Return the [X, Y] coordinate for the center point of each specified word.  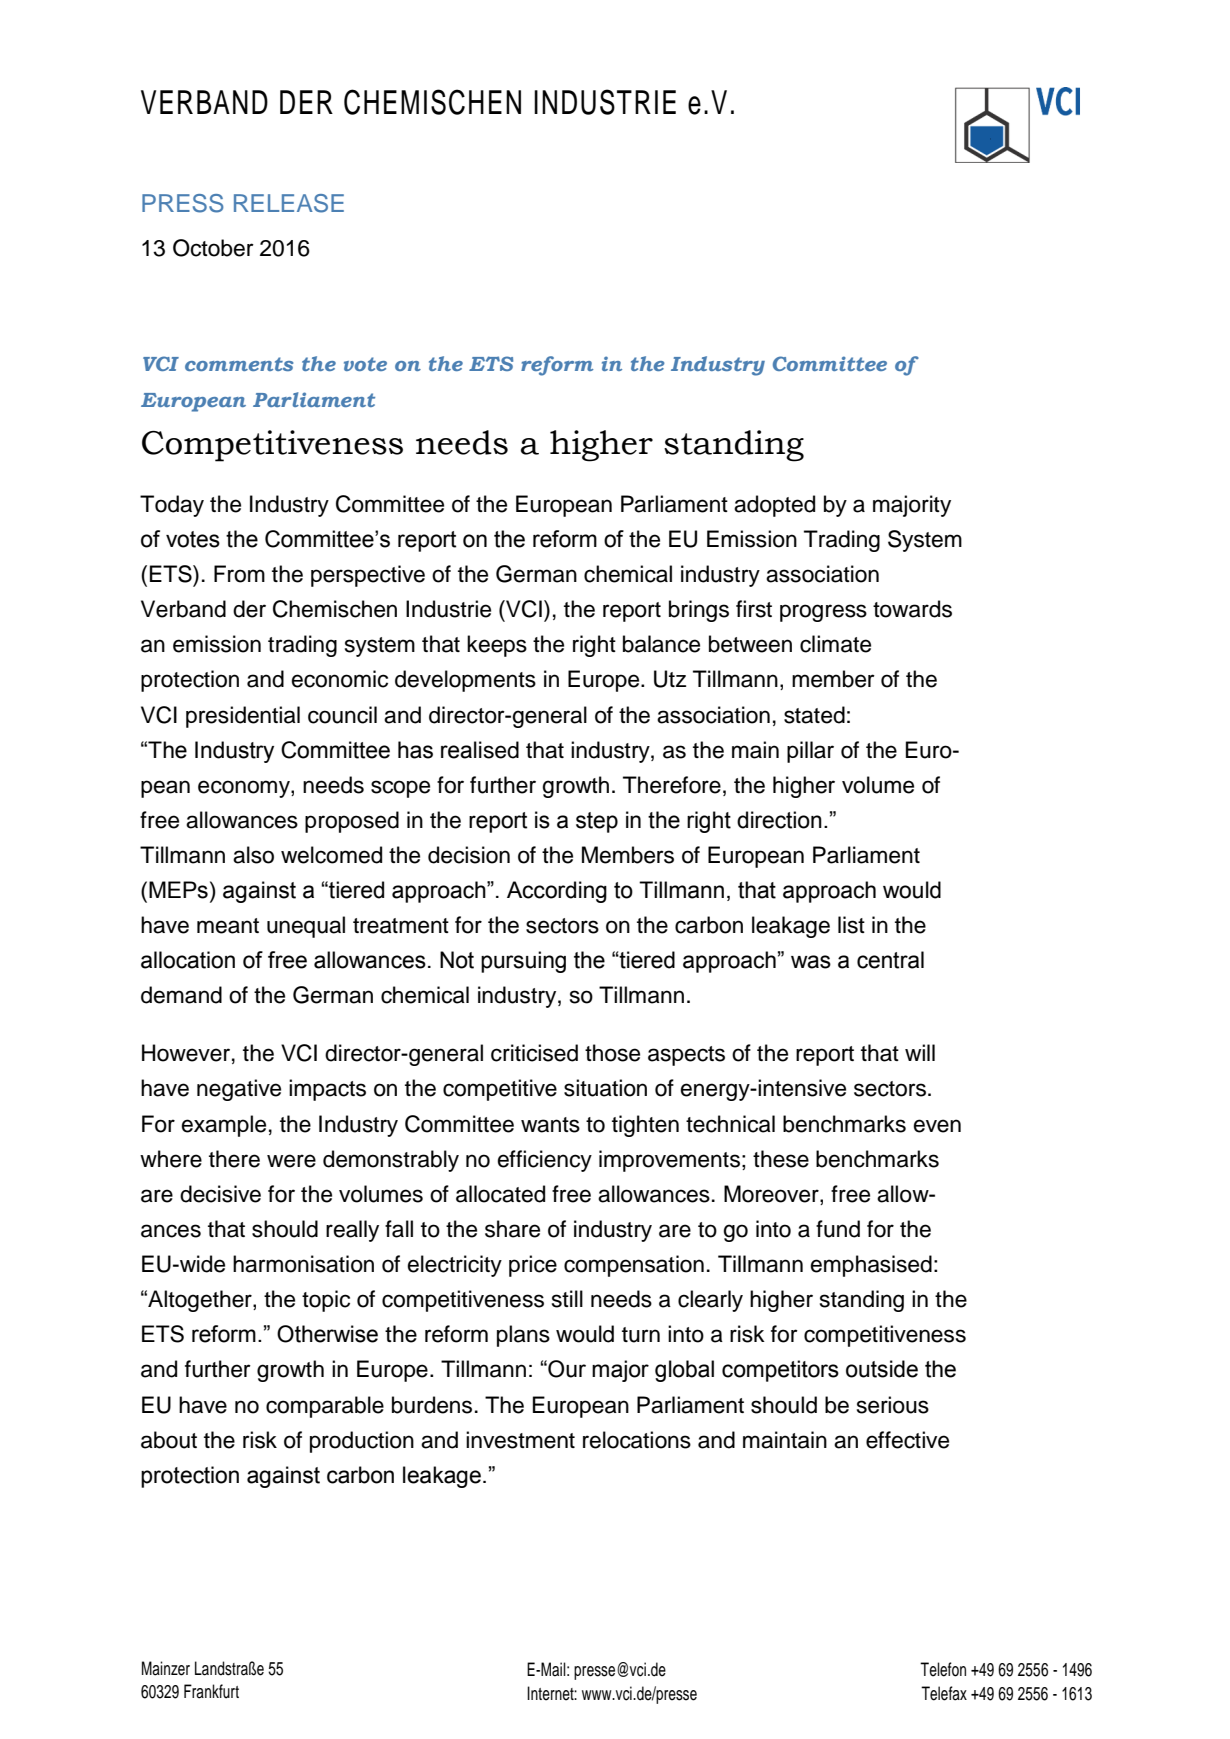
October [213, 248]
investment [520, 1440]
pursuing [523, 962]
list [851, 925]
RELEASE [289, 203]
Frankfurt [211, 1691]
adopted [774, 506]
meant [228, 926]
